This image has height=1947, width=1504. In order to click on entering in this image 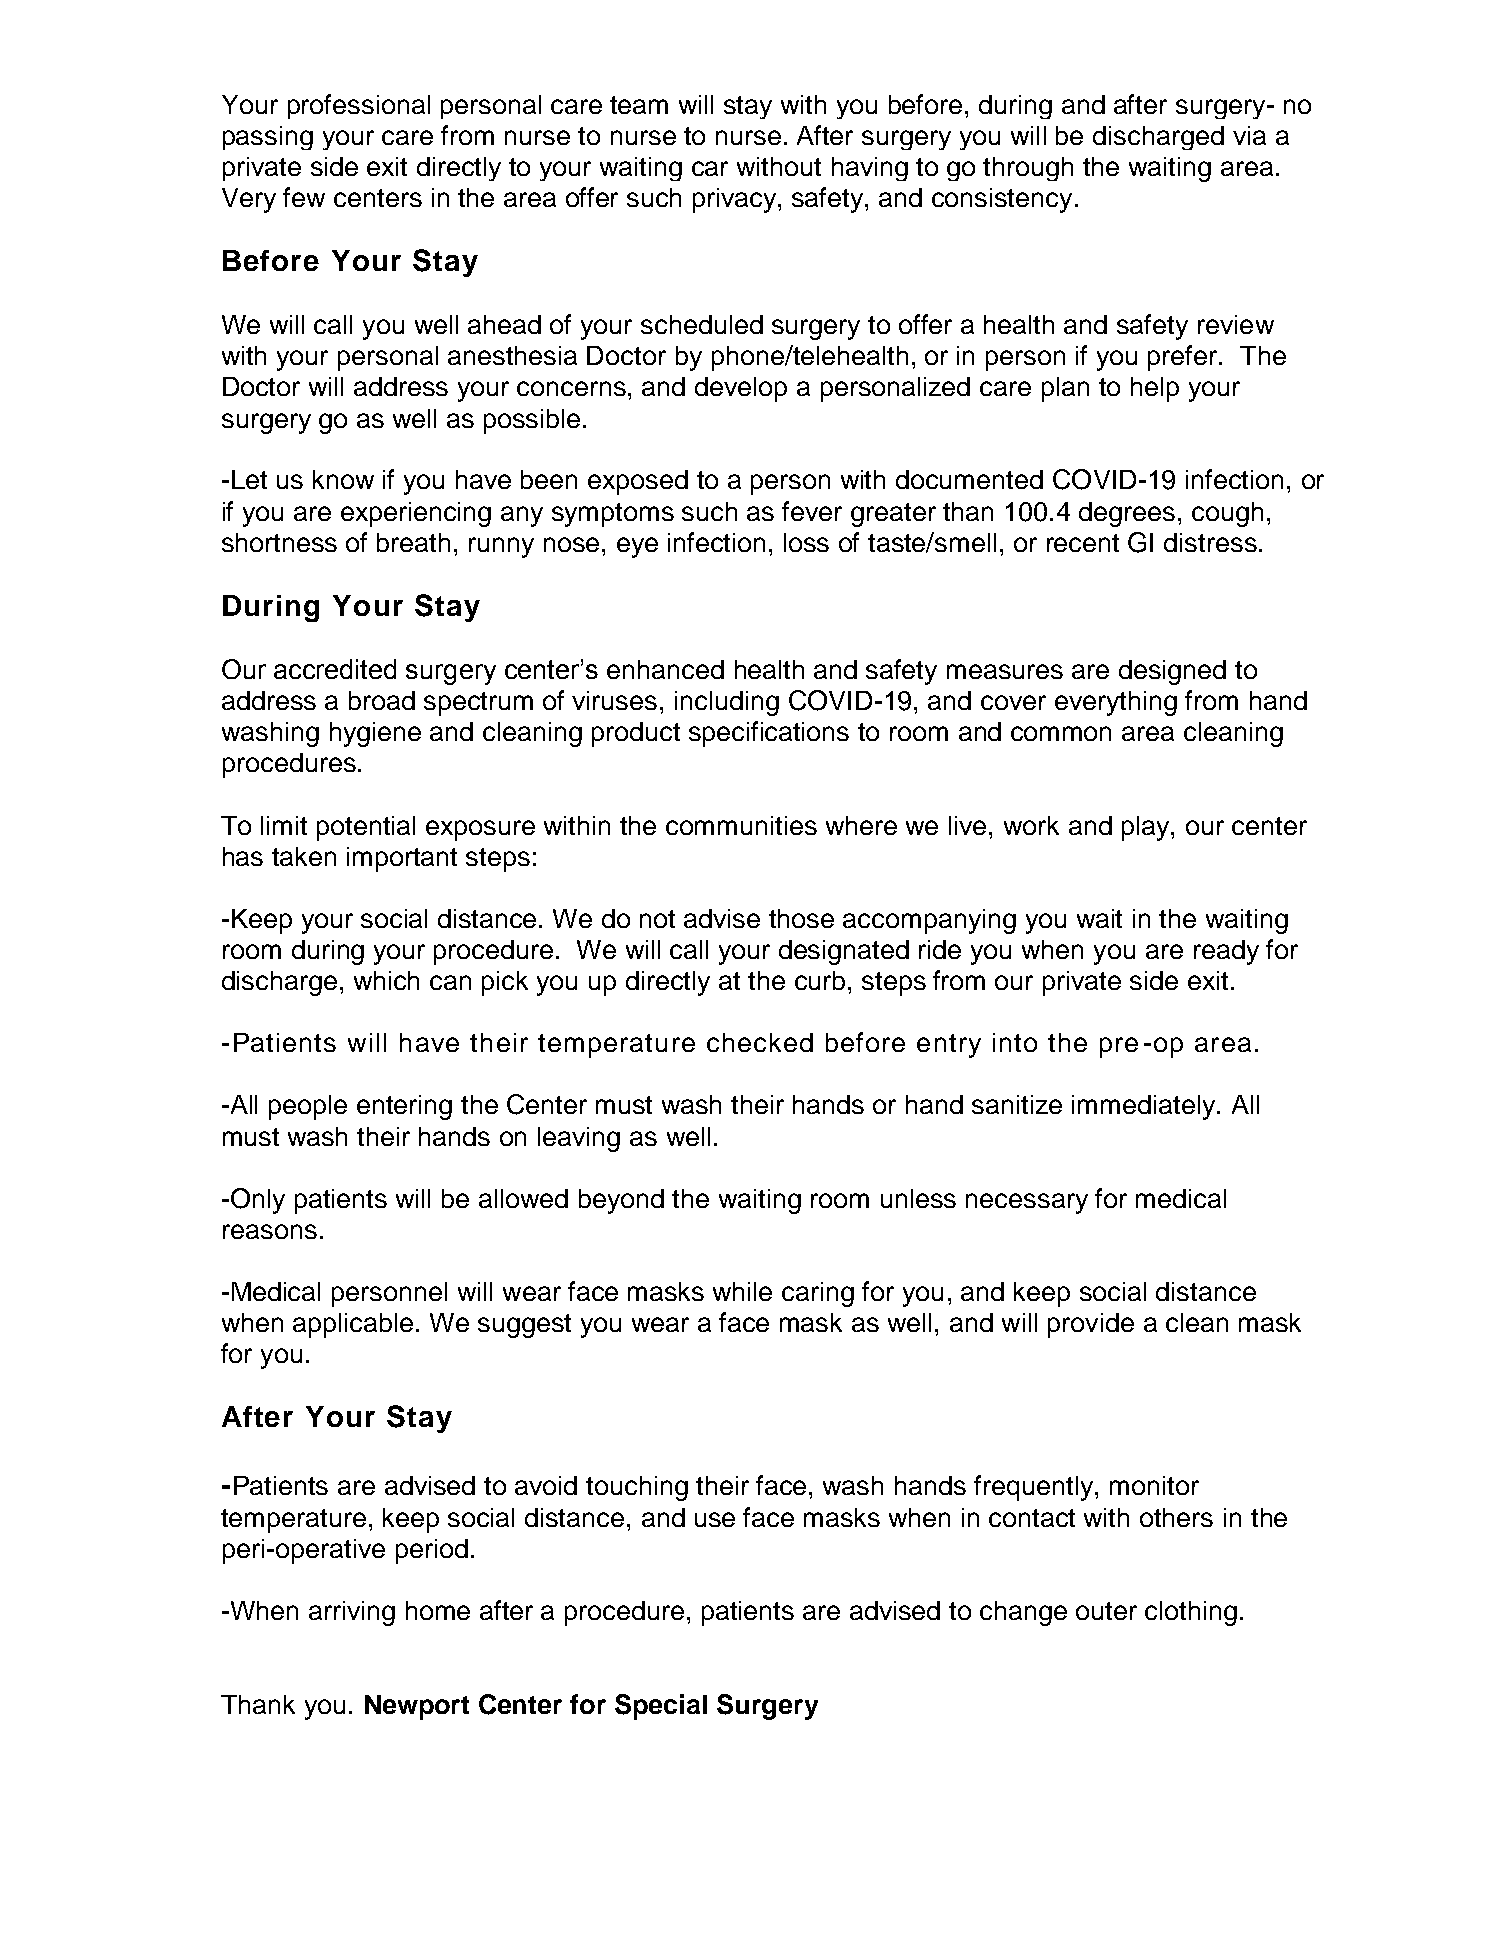, I will do `click(404, 1107)`.
